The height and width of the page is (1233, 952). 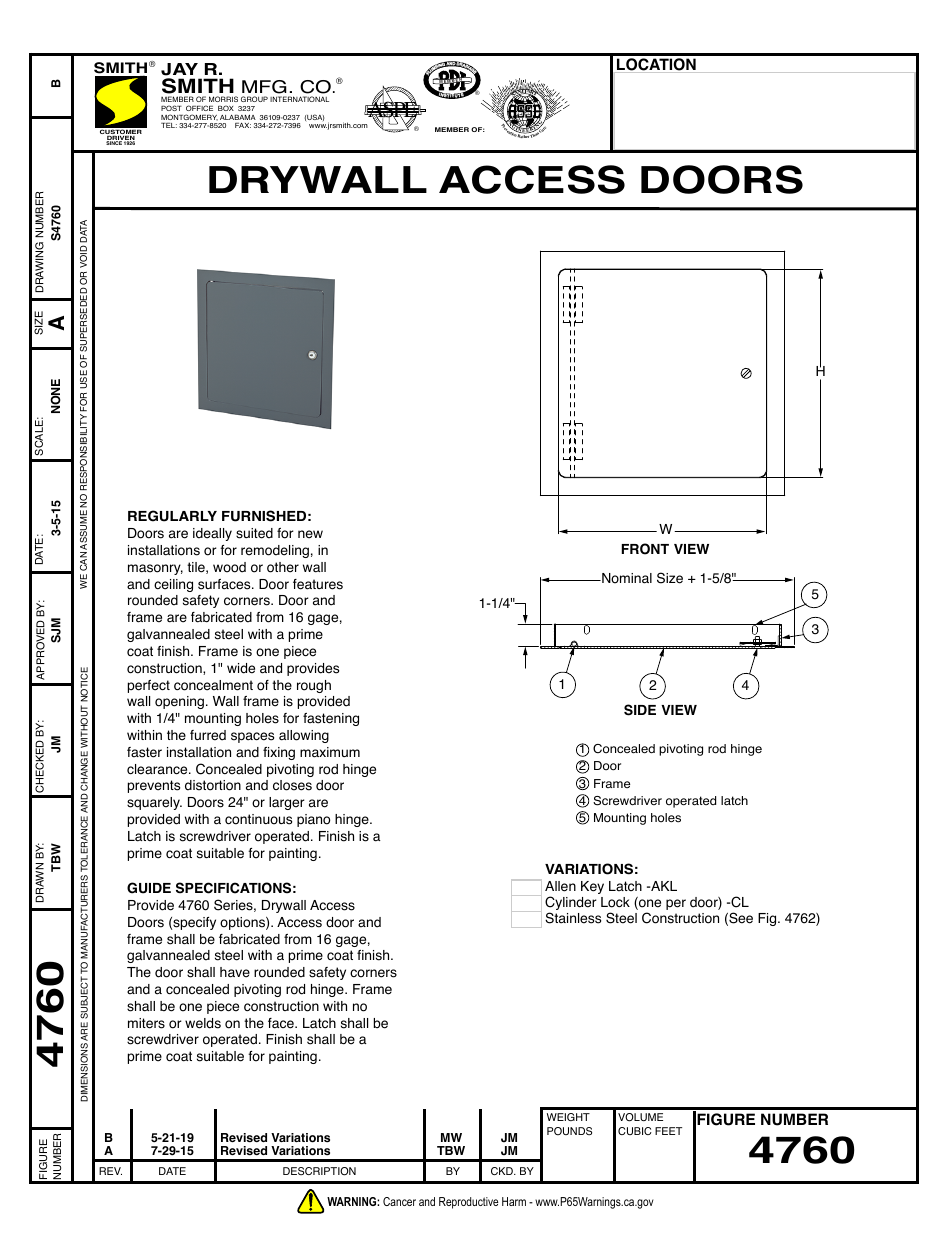 What do you see at coordinates (299, 99) in the page?
I see `INTERNATIONAL` at bounding box center [299, 99].
